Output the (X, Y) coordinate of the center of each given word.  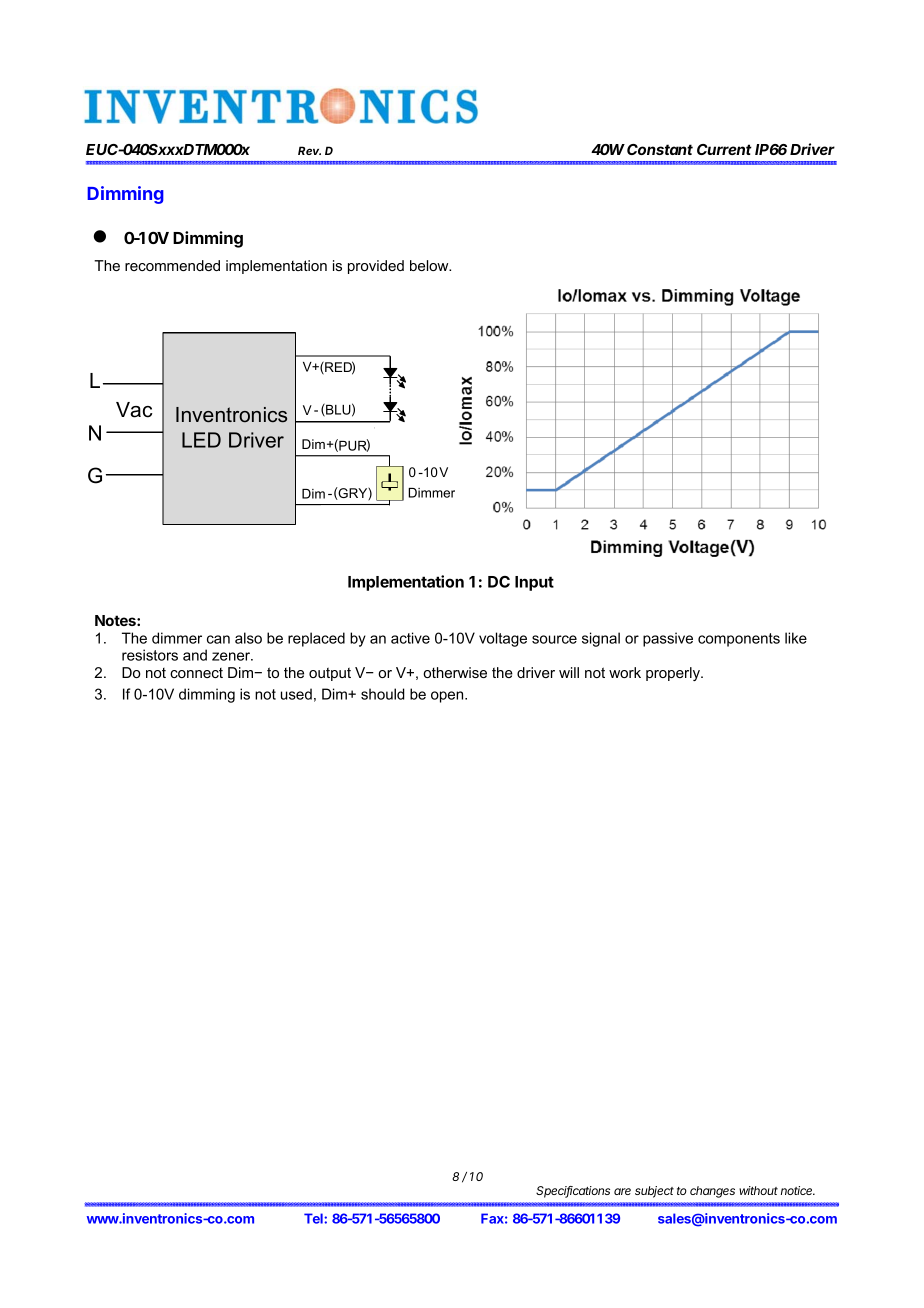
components (739, 640)
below (430, 265)
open (448, 697)
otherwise (455, 672)
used (296, 694)
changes (712, 1192)
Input (534, 583)
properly (674, 674)
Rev (309, 150)
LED (201, 440)
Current (724, 149)
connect (196, 673)
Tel (314, 1218)
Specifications (573, 1192)
